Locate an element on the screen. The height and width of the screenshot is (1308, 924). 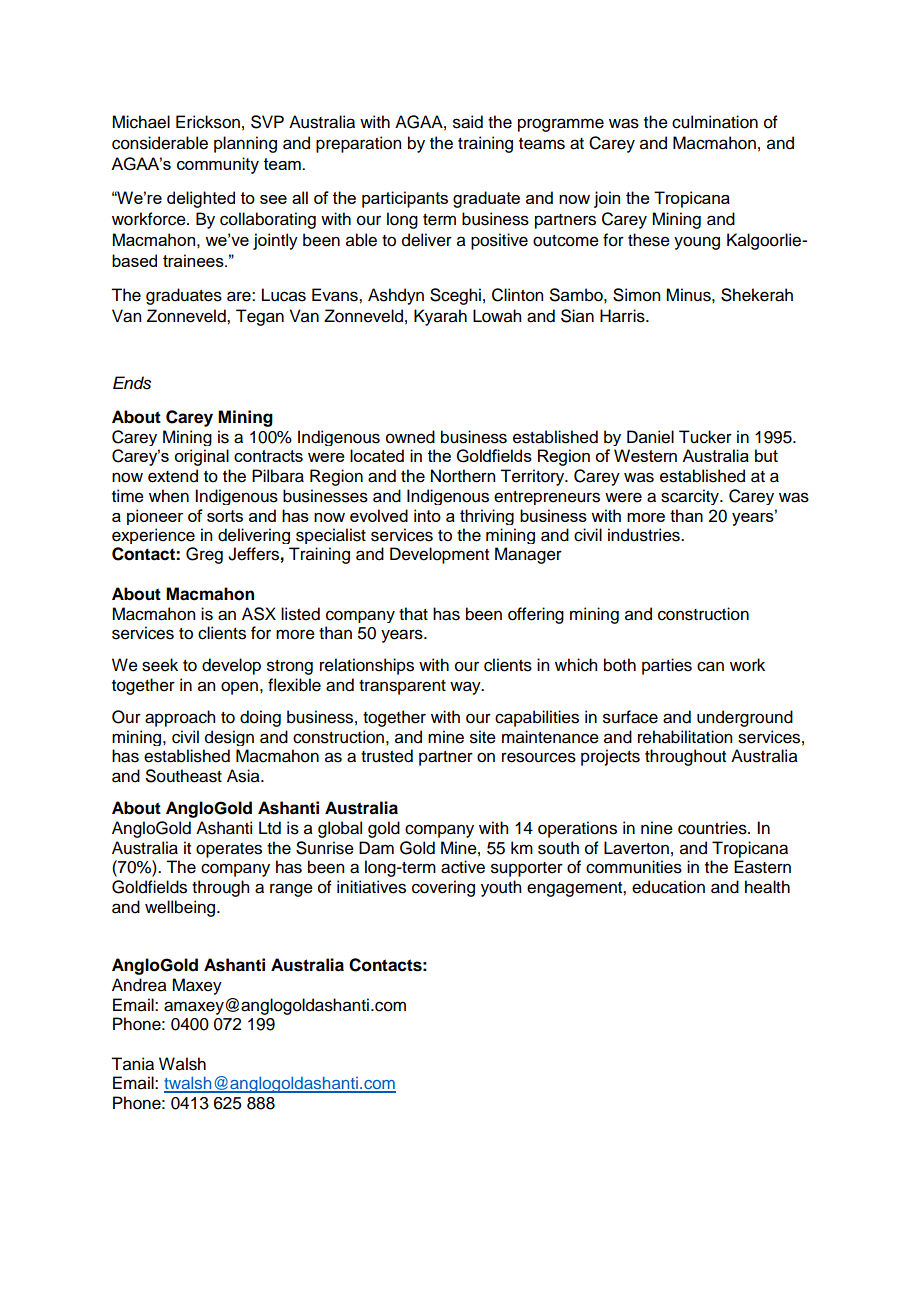
sorts is located at coordinates (225, 516).
